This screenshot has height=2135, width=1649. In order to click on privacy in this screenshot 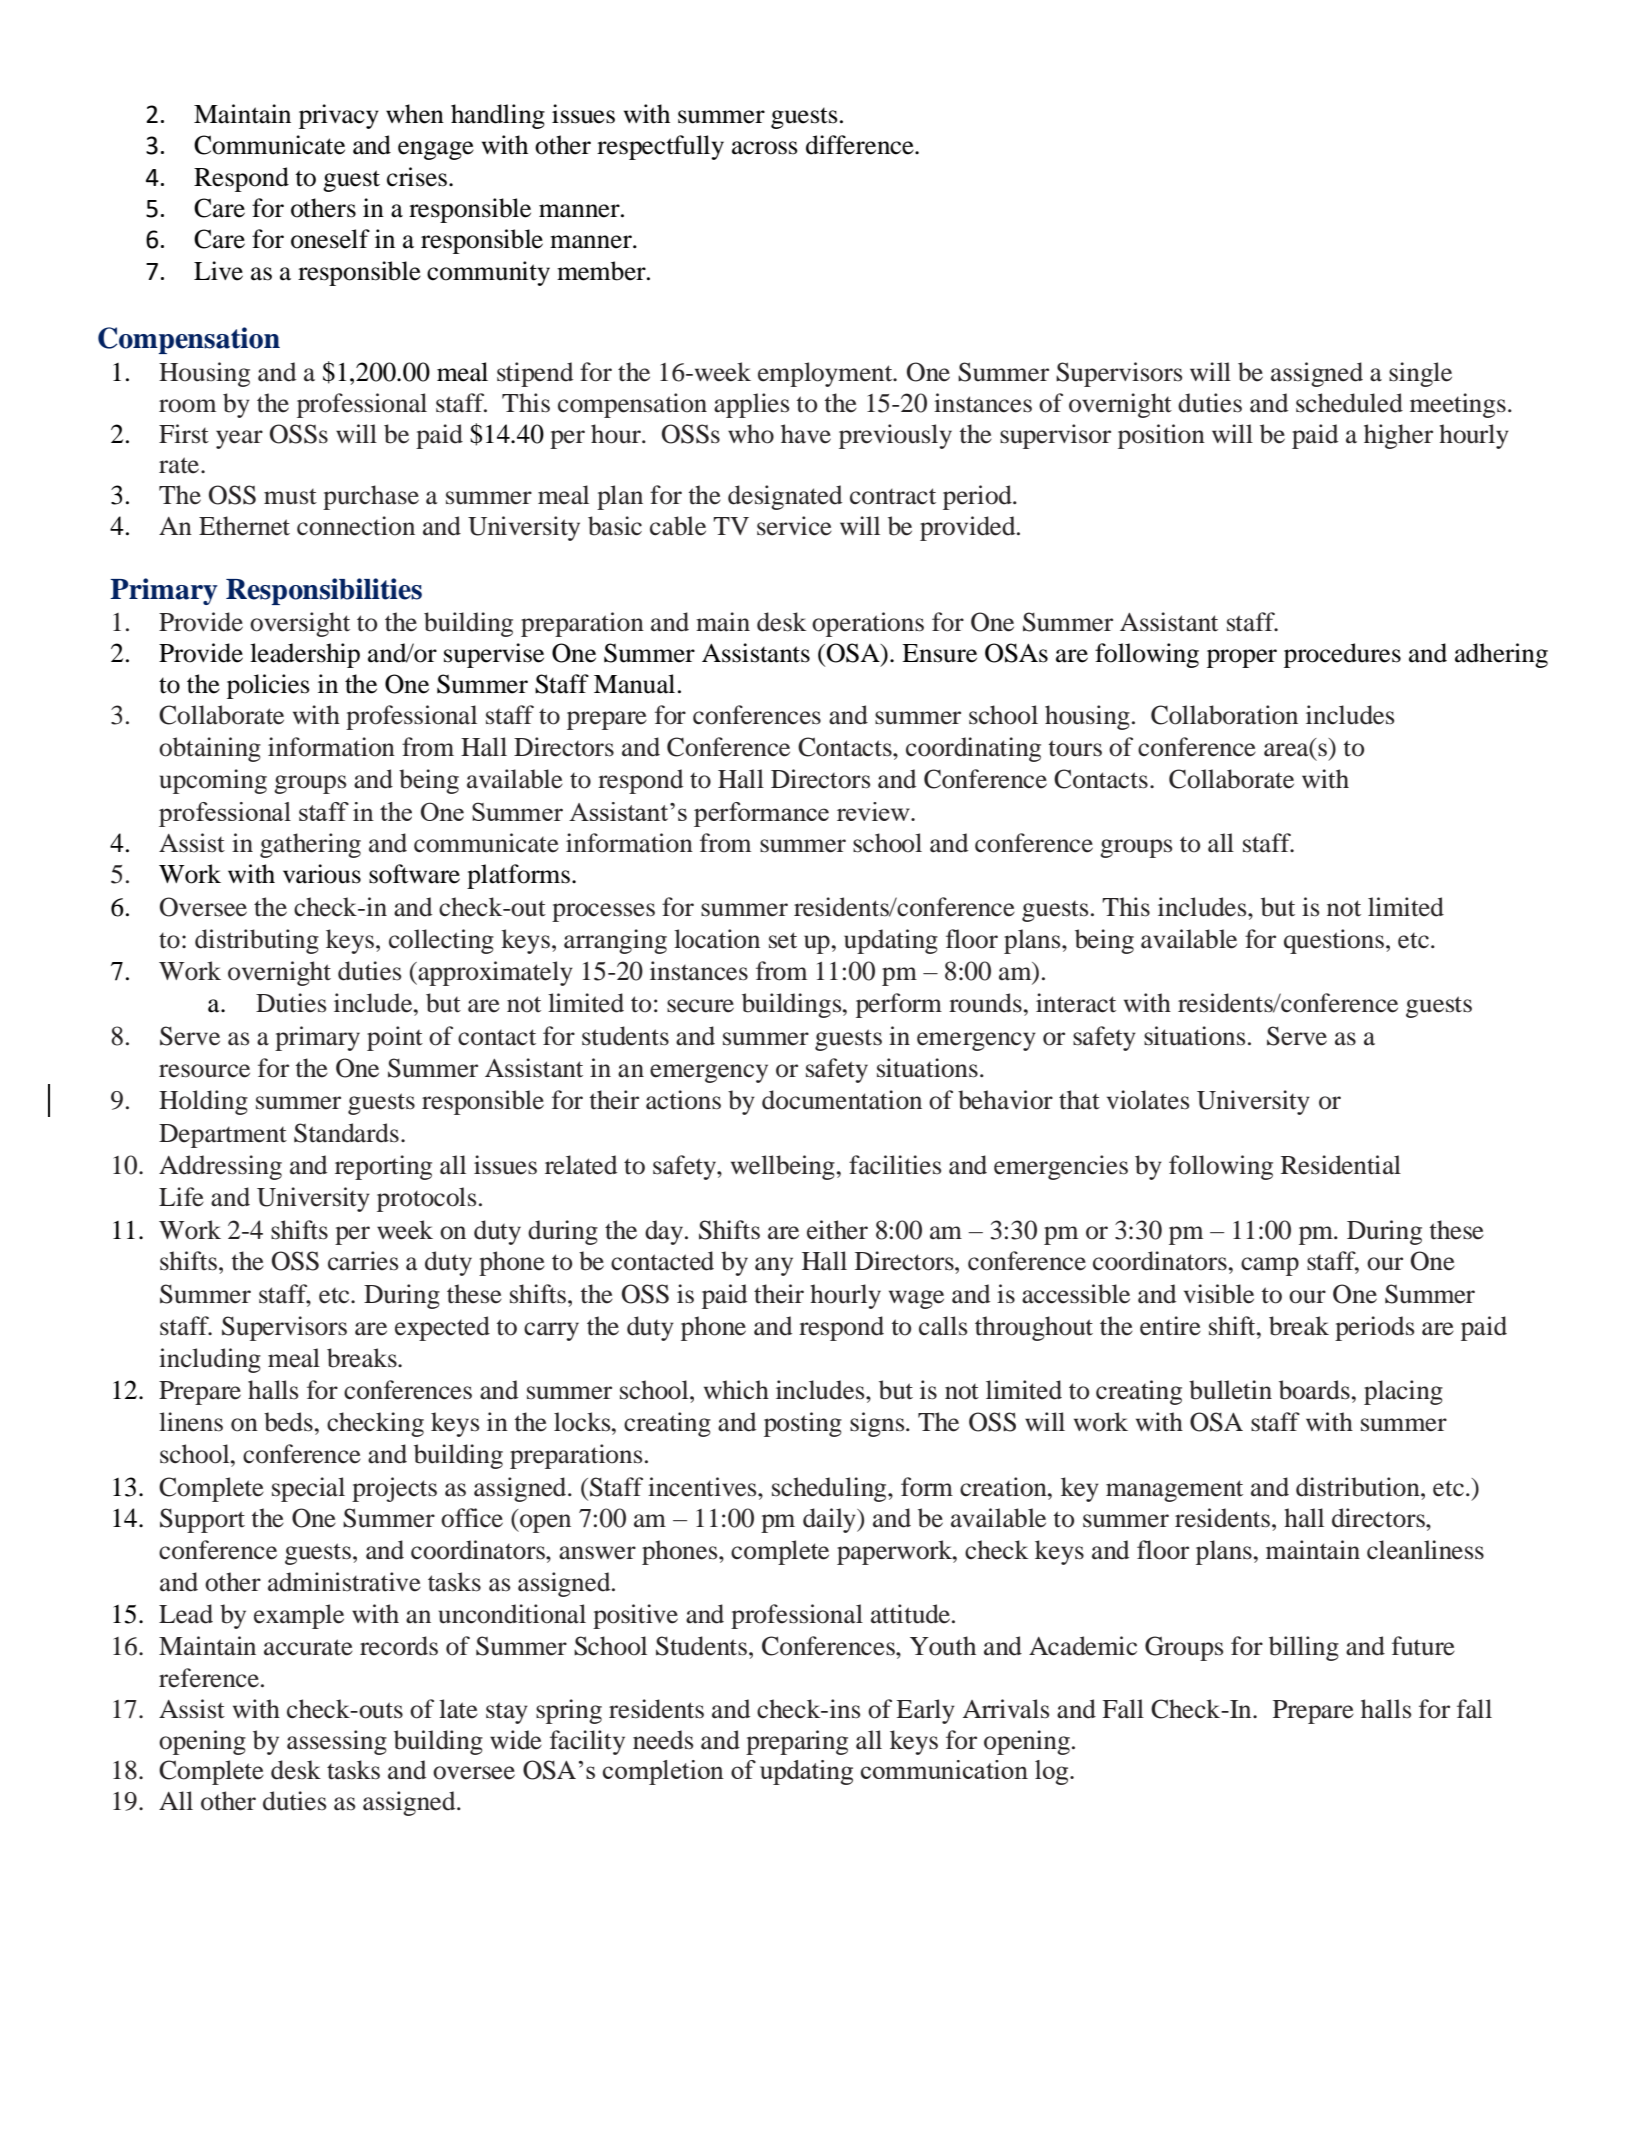, I will do `click(339, 116)`.
